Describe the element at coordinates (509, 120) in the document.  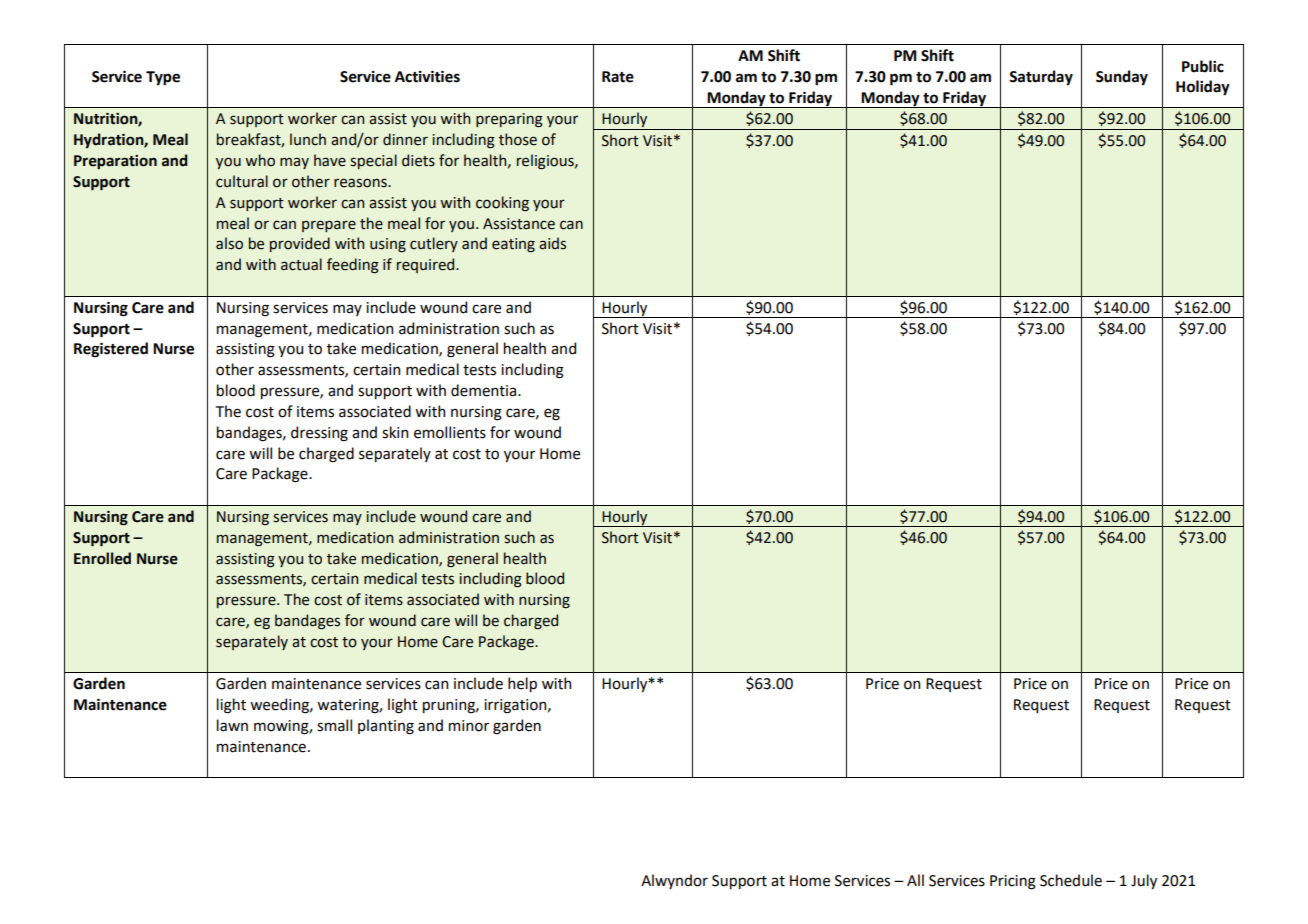
I see `preparing` at that location.
